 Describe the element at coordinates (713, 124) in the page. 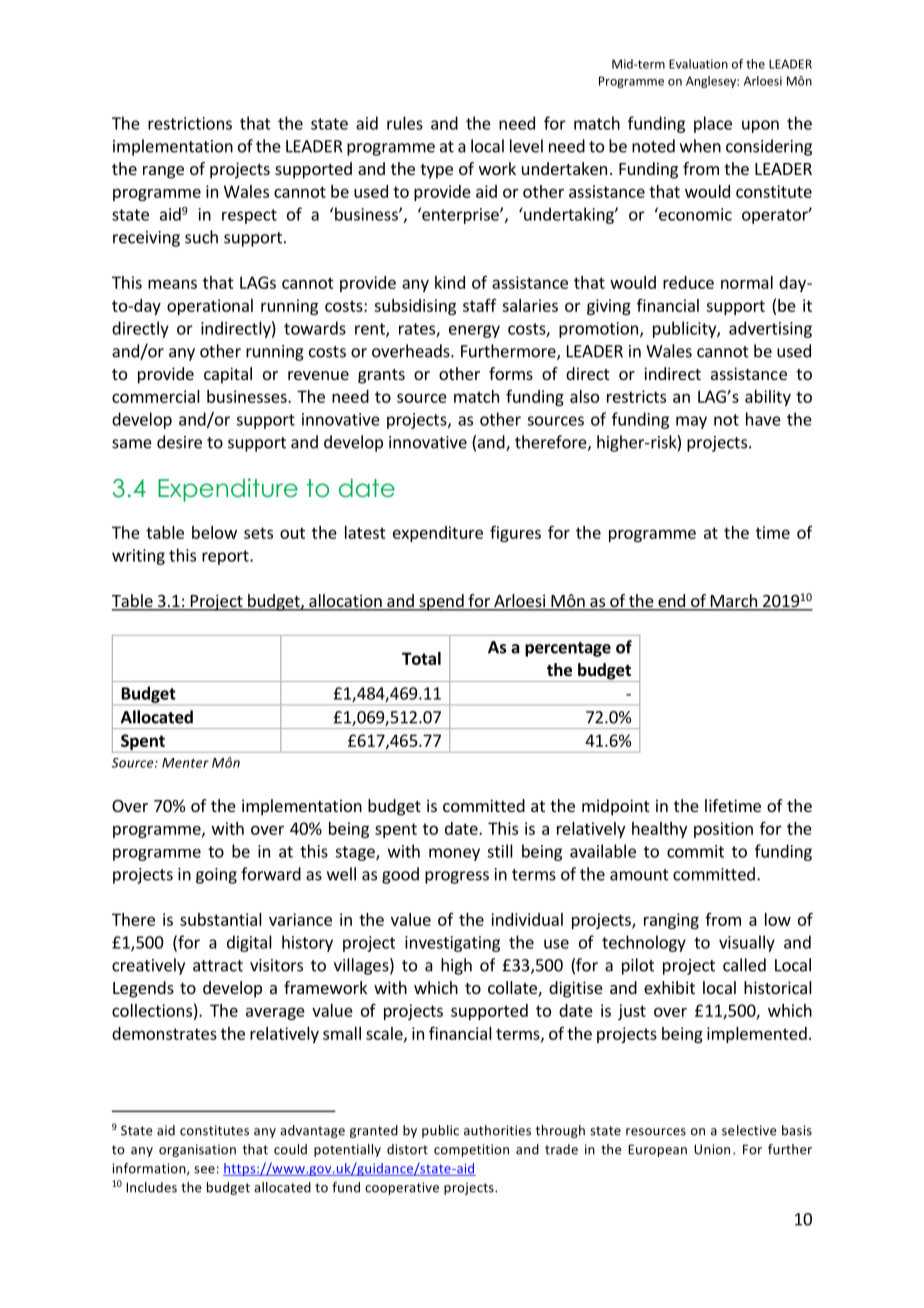

I see `place` at that location.
